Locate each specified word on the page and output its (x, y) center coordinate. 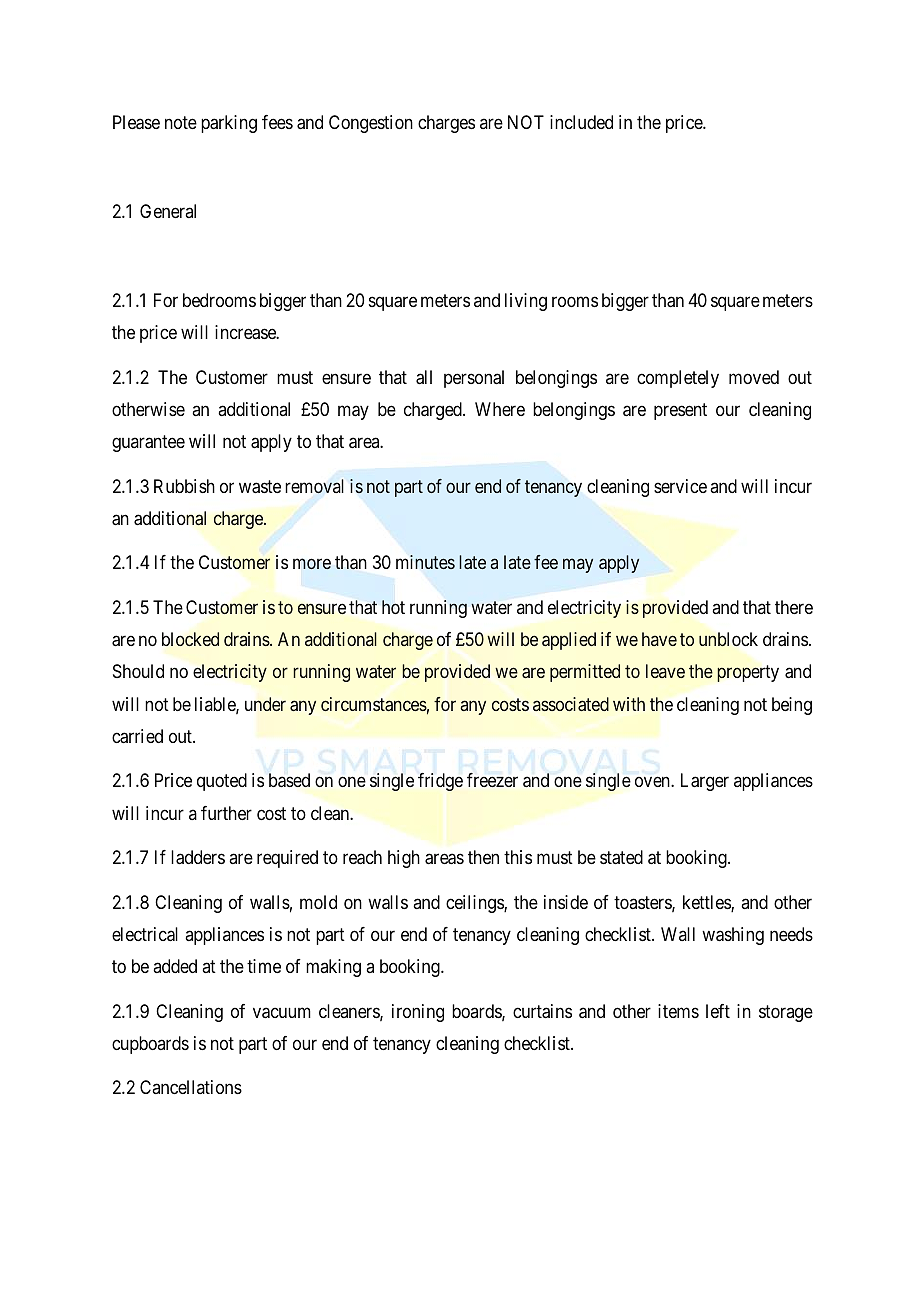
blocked (190, 639)
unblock (728, 639)
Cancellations (191, 1087)
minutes (425, 562)
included (581, 122)
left (718, 1011)
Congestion (371, 124)
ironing (418, 1013)
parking (229, 124)
